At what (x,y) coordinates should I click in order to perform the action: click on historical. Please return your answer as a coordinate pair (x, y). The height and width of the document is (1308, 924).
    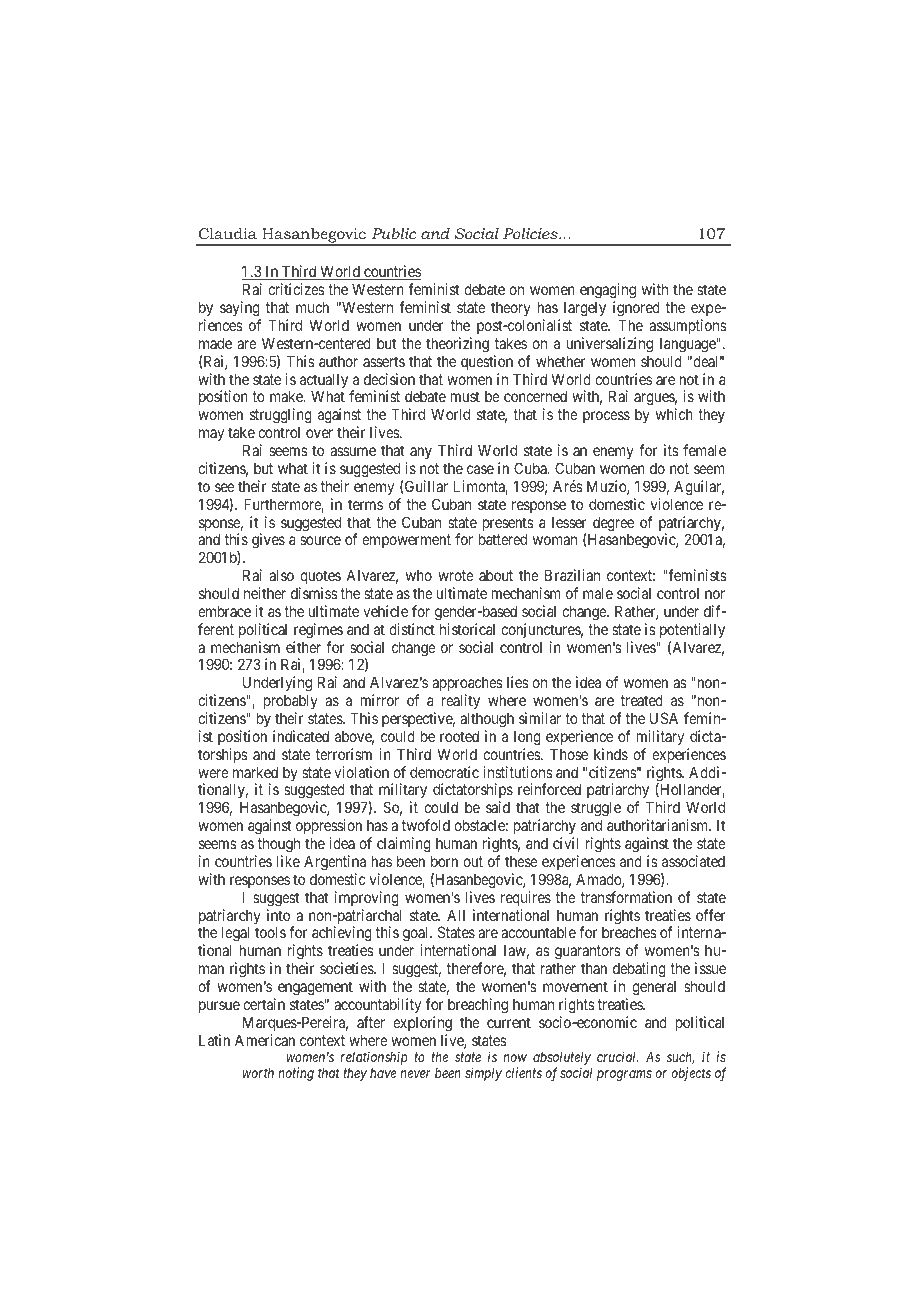
    Looking at the image, I should click on (467, 629).
